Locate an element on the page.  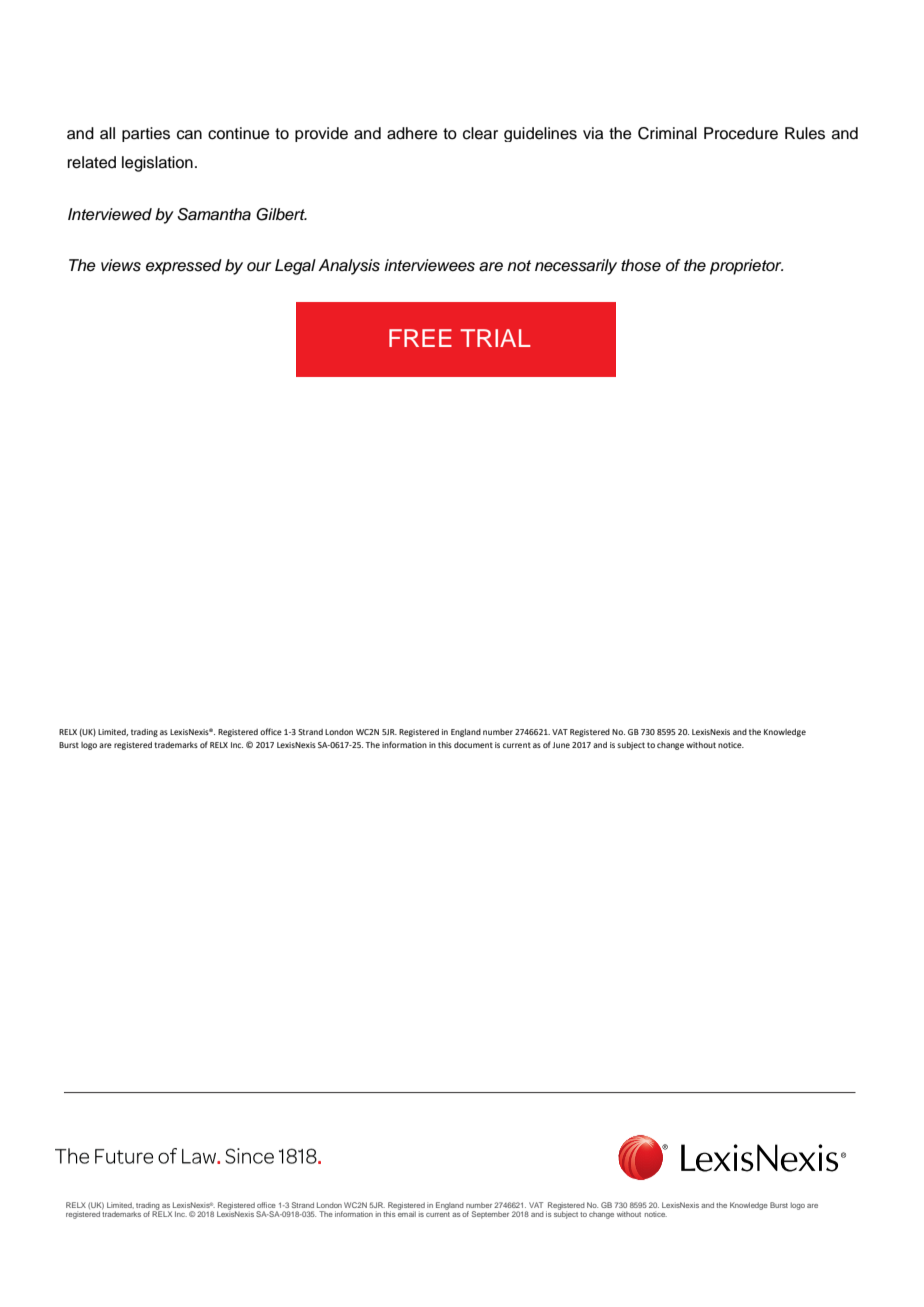
Procedure is located at coordinates (741, 133).
